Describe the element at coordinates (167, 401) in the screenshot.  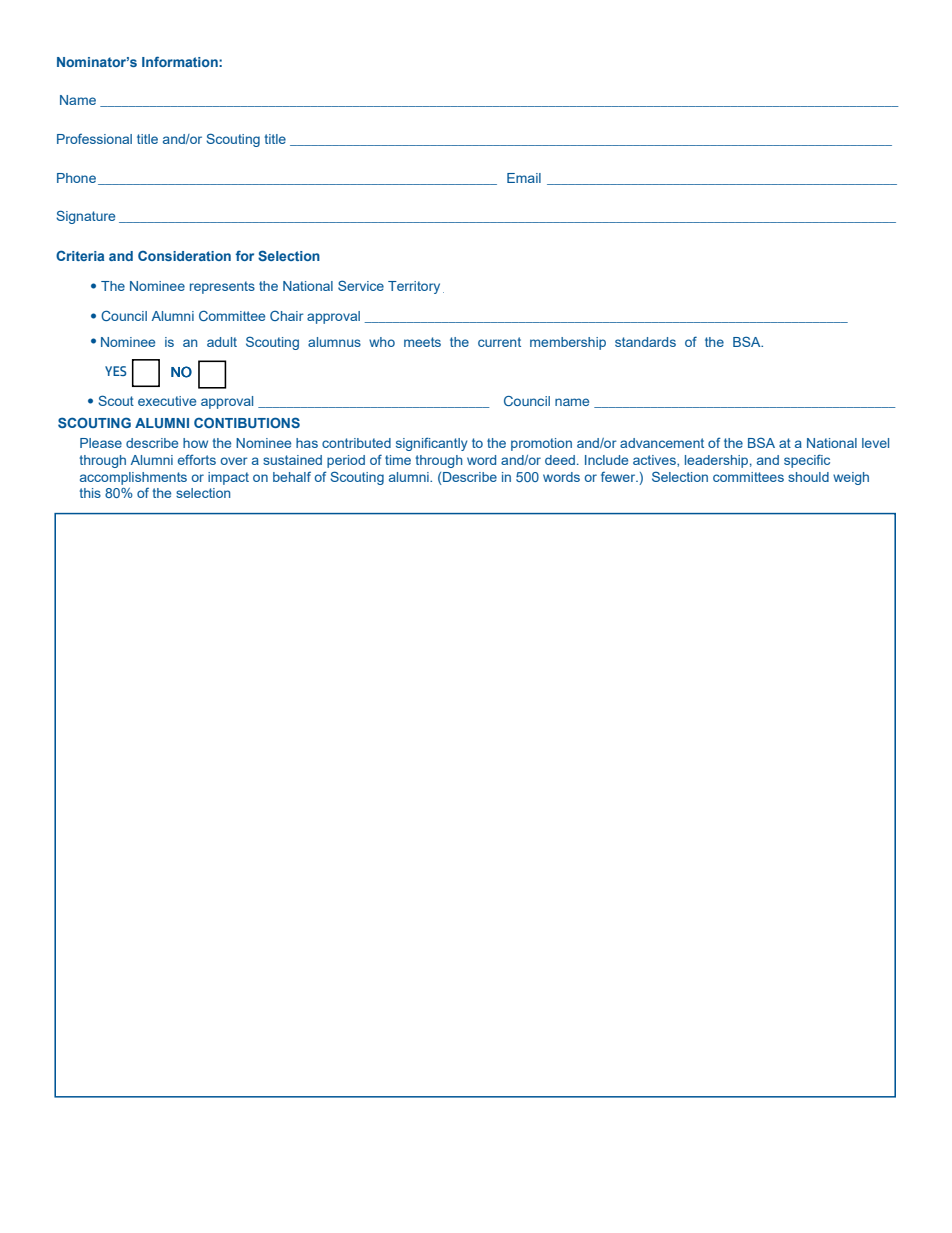
I see `executive` at that location.
